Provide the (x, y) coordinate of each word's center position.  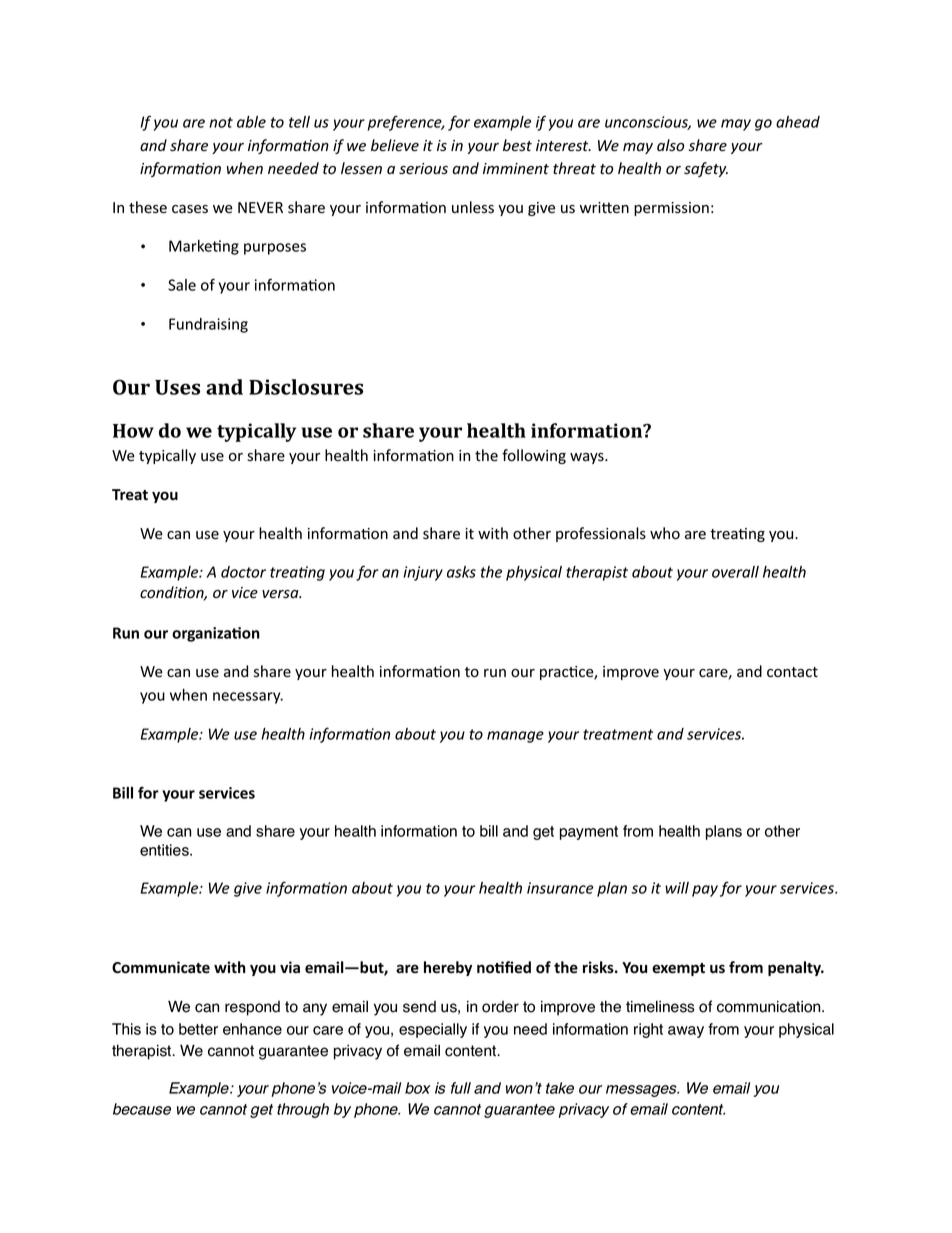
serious (423, 169)
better (198, 1029)
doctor (243, 572)
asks (461, 572)
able (251, 122)
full (461, 1088)
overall (735, 572)
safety (706, 169)
